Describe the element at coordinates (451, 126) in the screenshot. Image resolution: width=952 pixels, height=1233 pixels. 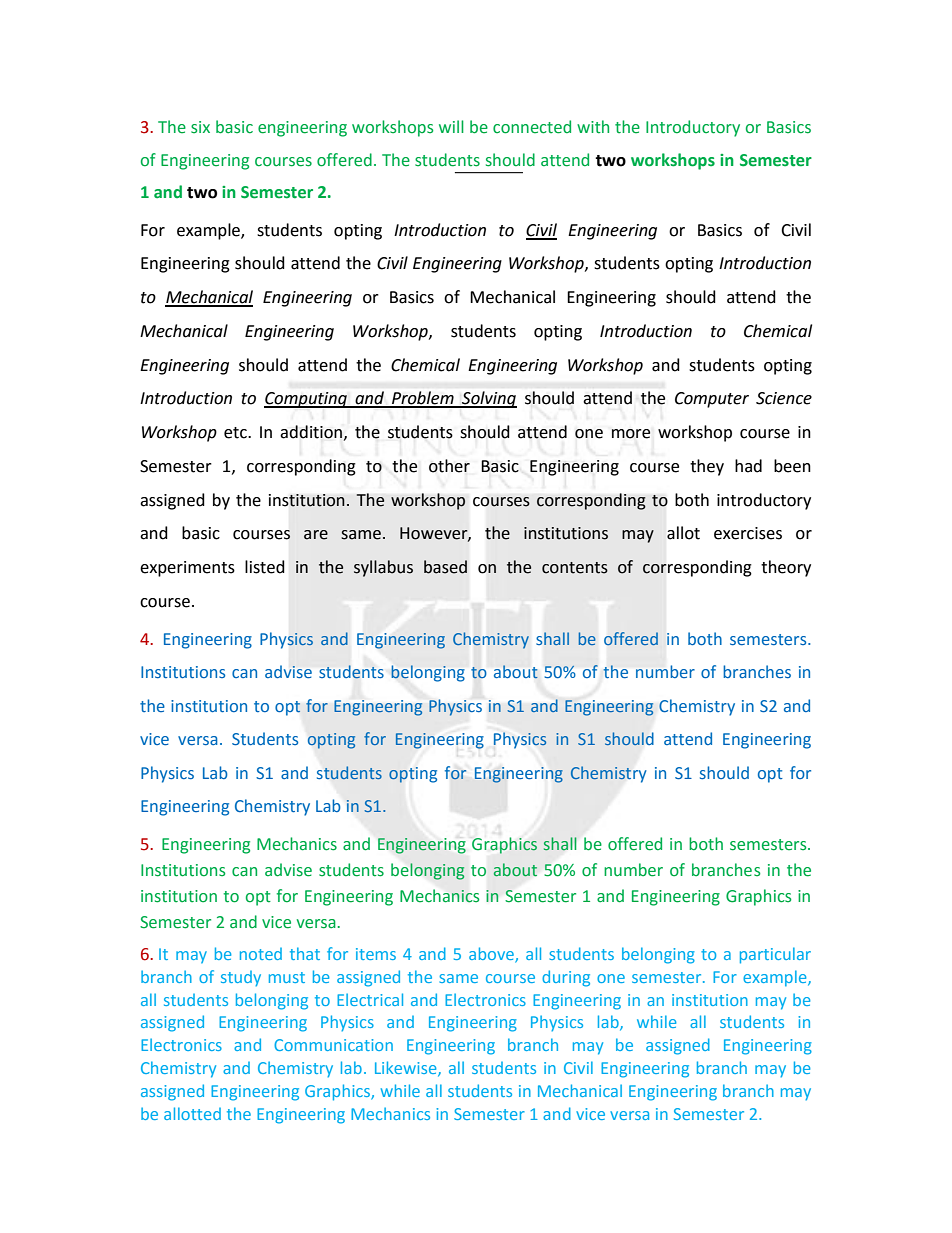
I see `will` at that location.
